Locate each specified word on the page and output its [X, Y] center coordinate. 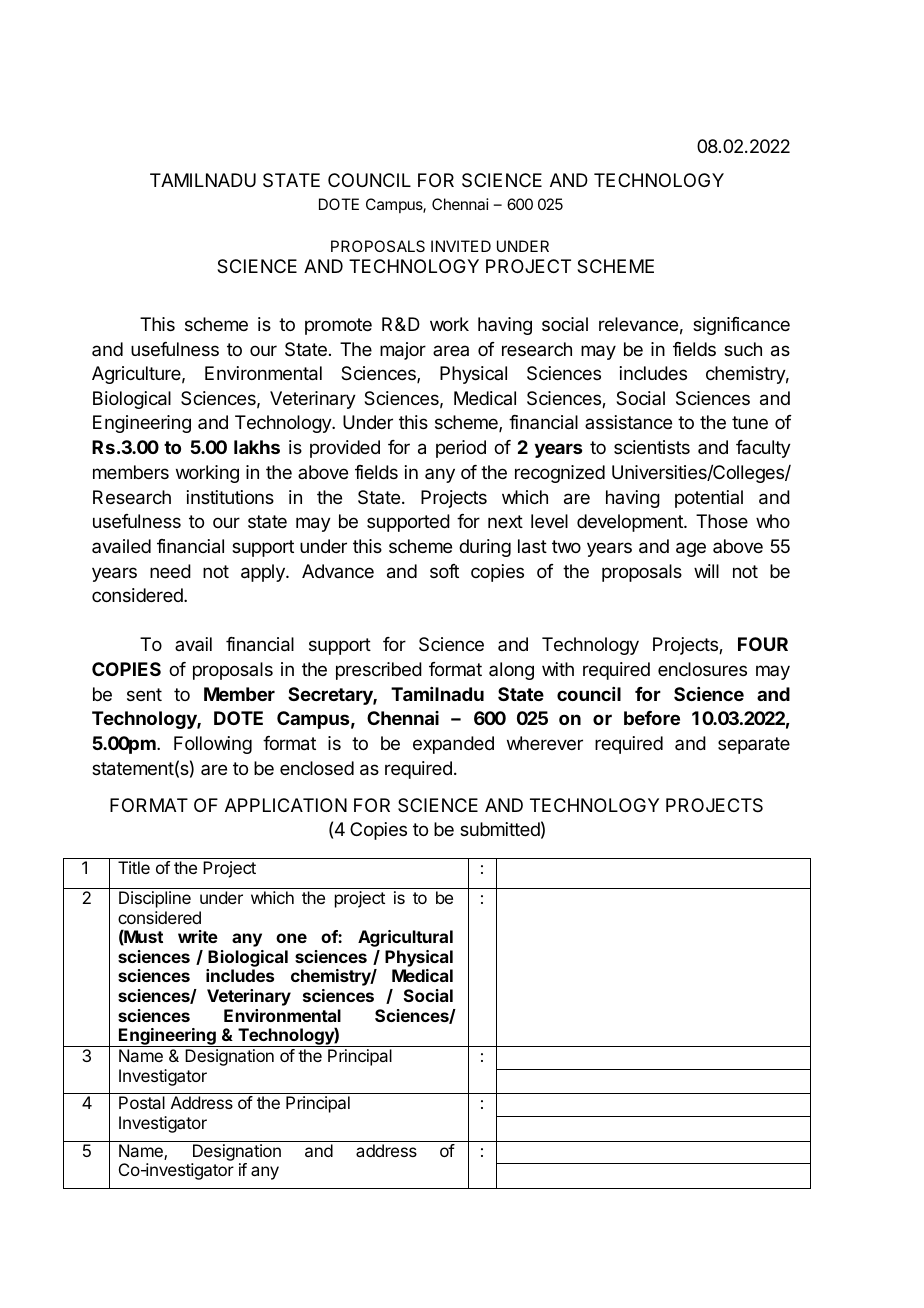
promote [338, 326]
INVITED [461, 246]
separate [754, 745]
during [485, 548]
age [691, 549]
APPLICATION [286, 805]
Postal [142, 1102]
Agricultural [405, 938]
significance [741, 326]
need [170, 571]
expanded [453, 745]
